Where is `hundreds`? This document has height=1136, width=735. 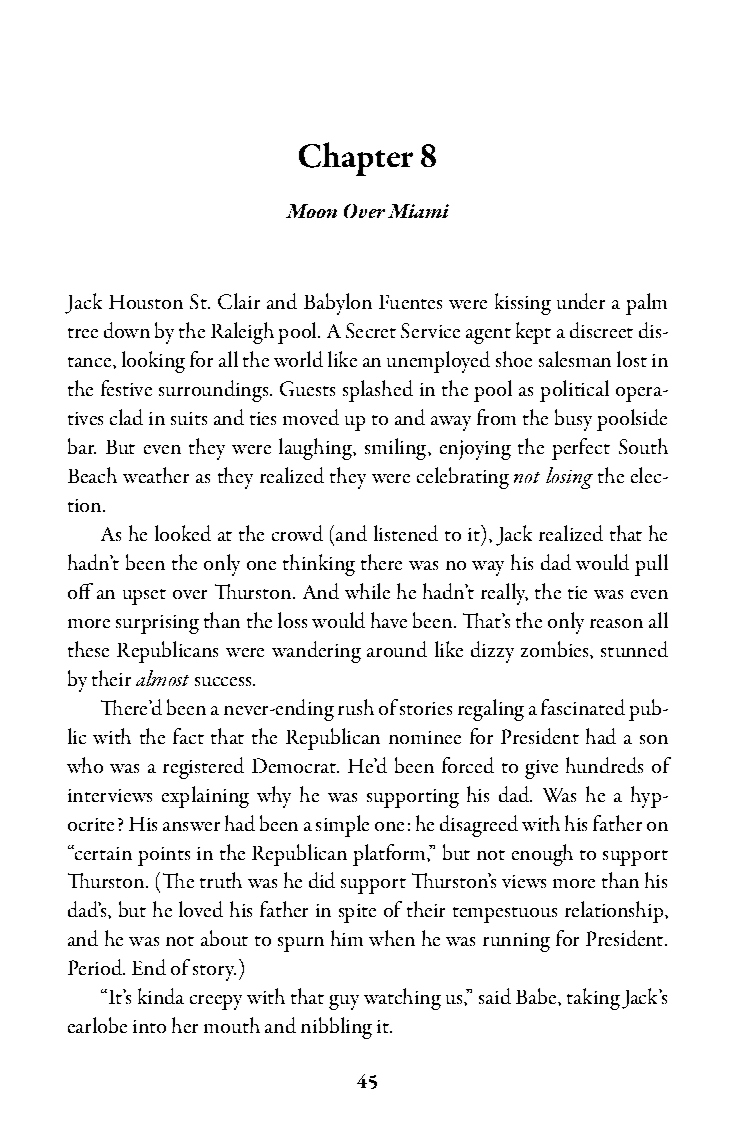 hundreds is located at coordinates (604, 765).
